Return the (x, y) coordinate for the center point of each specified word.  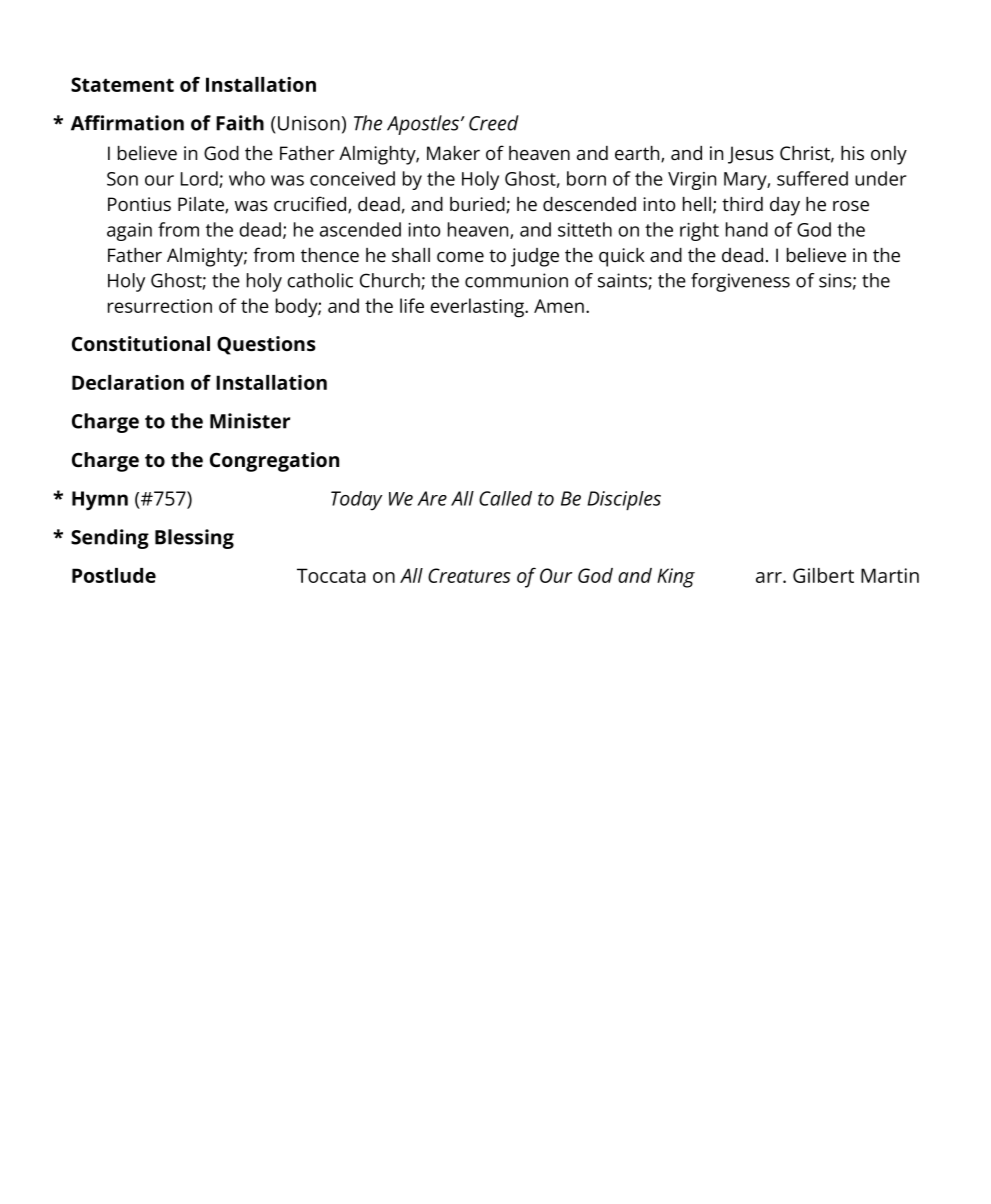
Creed (494, 123)
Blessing (194, 539)
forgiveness (740, 282)
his (852, 153)
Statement (122, 84)
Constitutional (141, 343)
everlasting (478, 308)
